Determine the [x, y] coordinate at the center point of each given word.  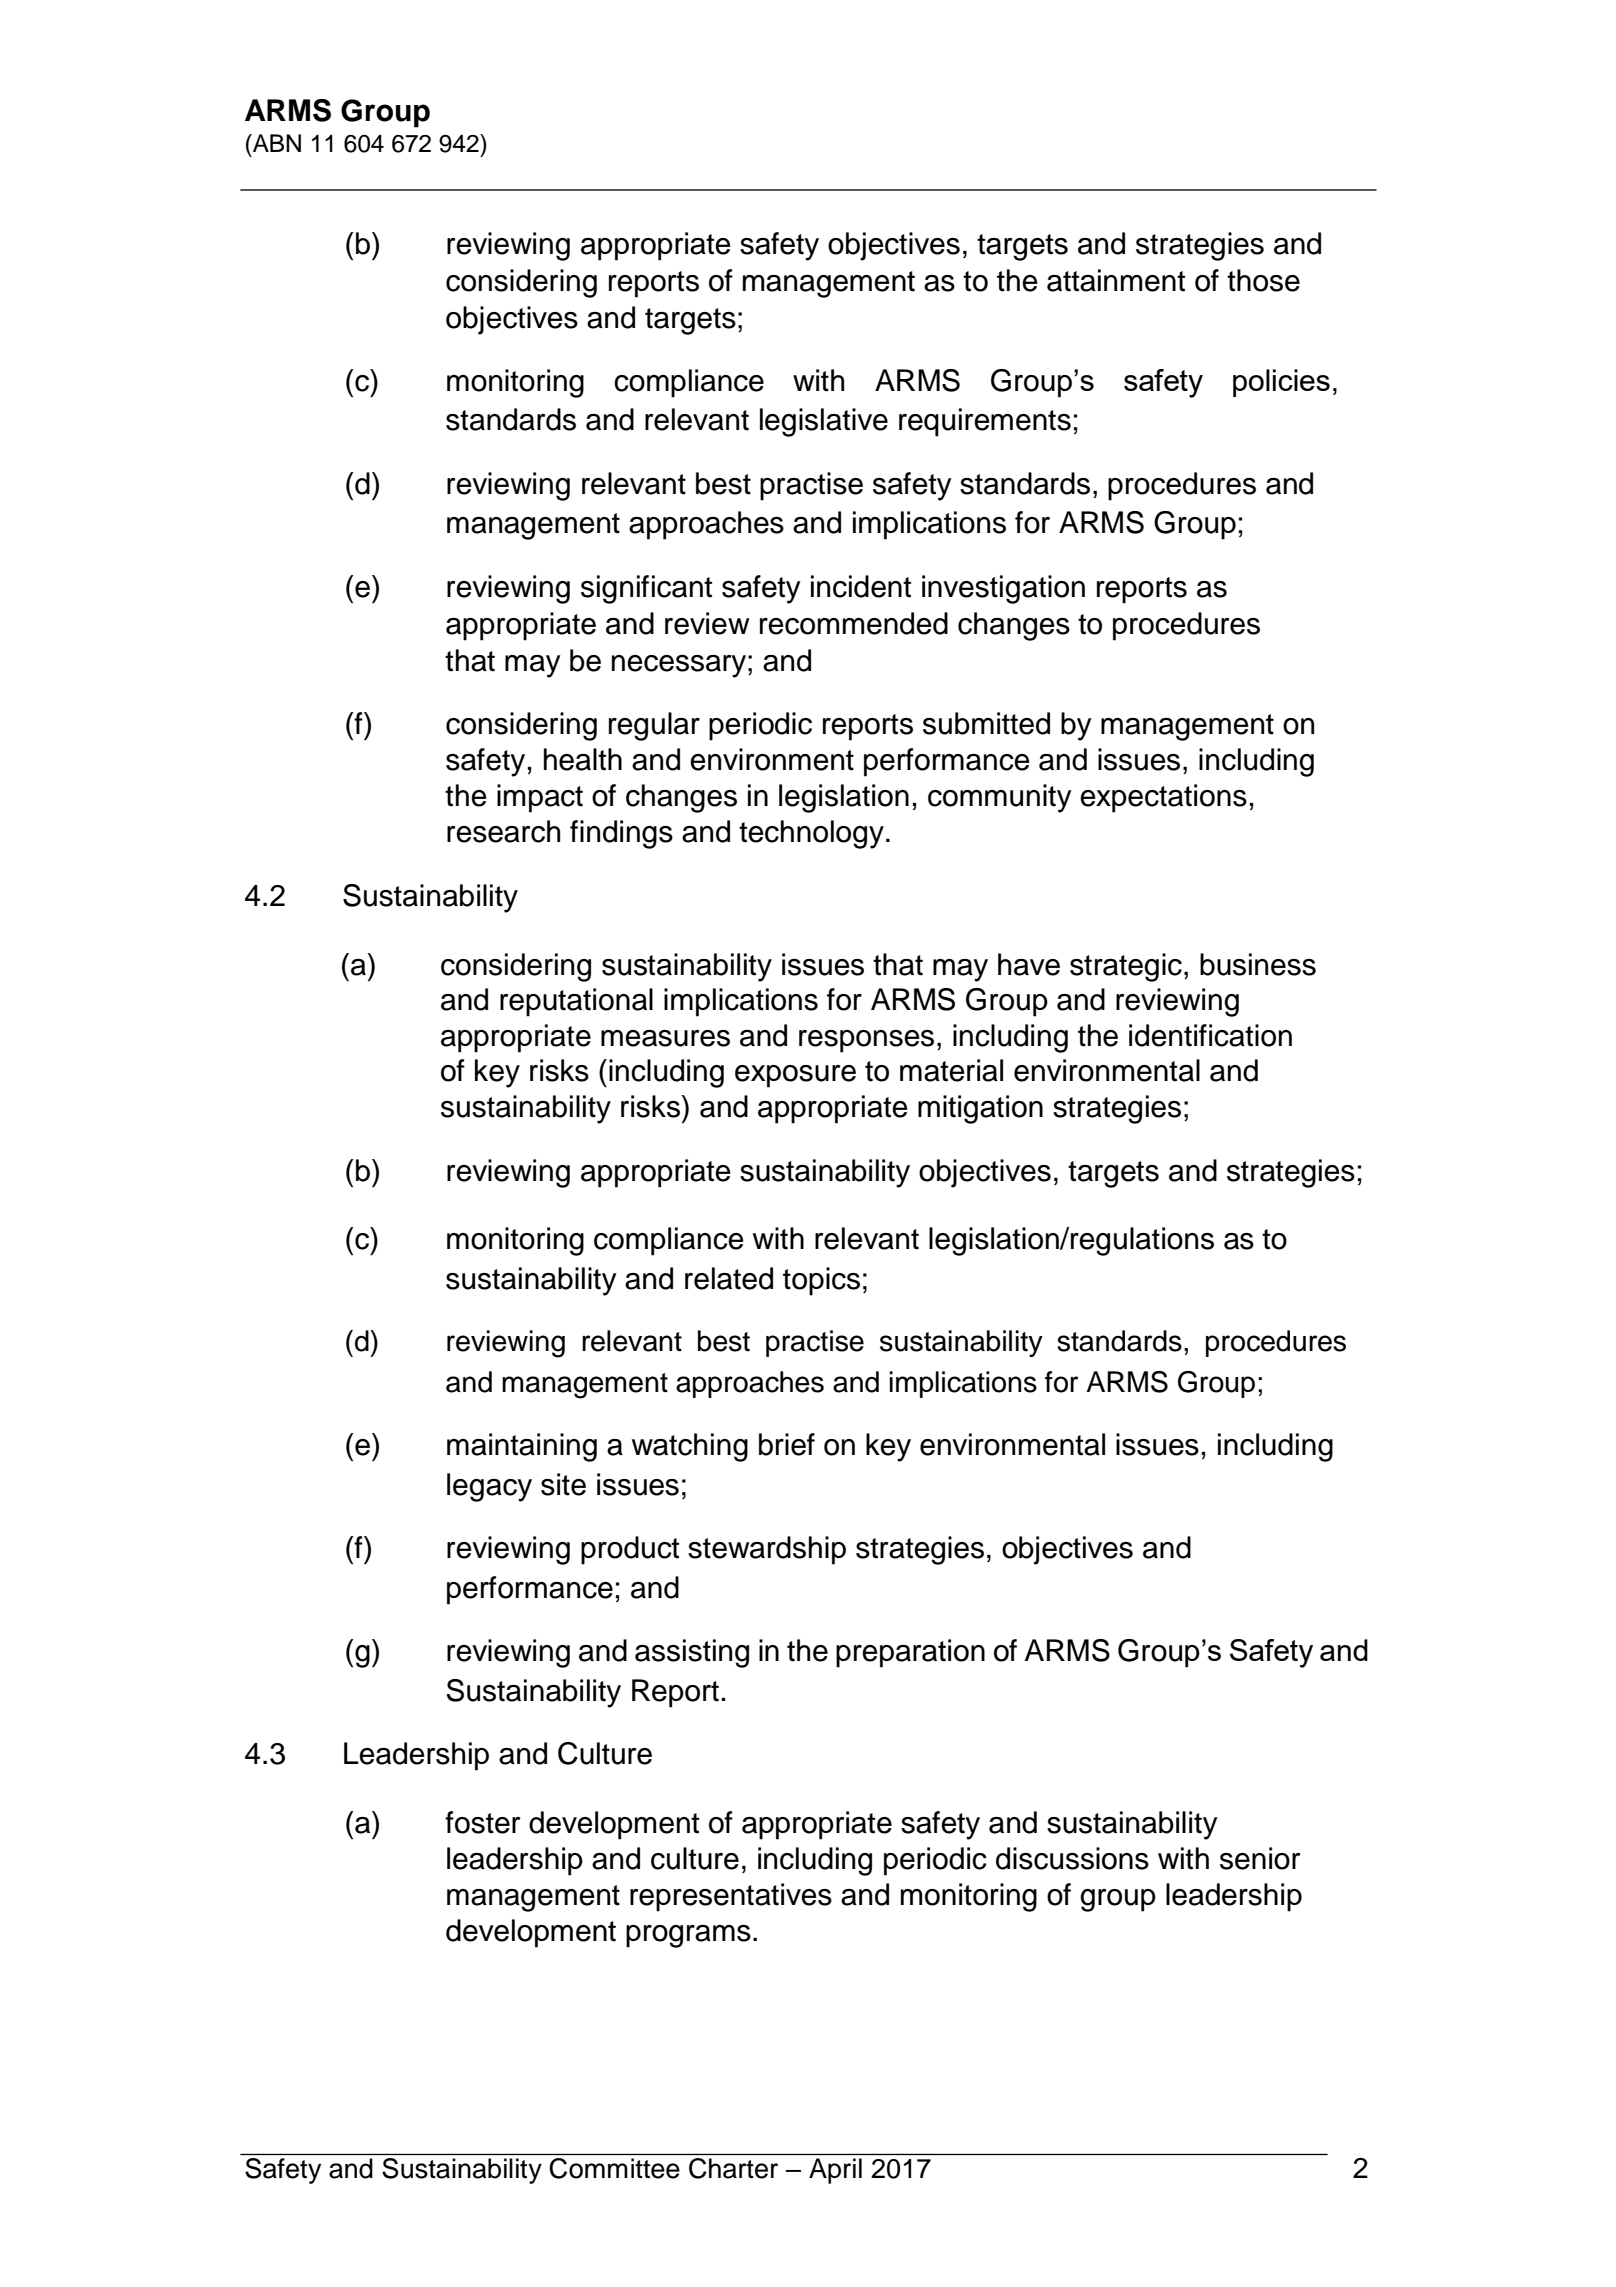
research [503, 831]
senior [1260, 1858]
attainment [1116, 280]
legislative [824, 422]
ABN [276, 143]
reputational [576, 1002]
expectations [1163, 798]
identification [1210, 1035]
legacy [489, 1487]
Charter [733, 2168]
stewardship [767, 1550]
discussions [1072, 1858]
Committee [615, 2168]
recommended [854, 623]
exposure [795, 1076]
